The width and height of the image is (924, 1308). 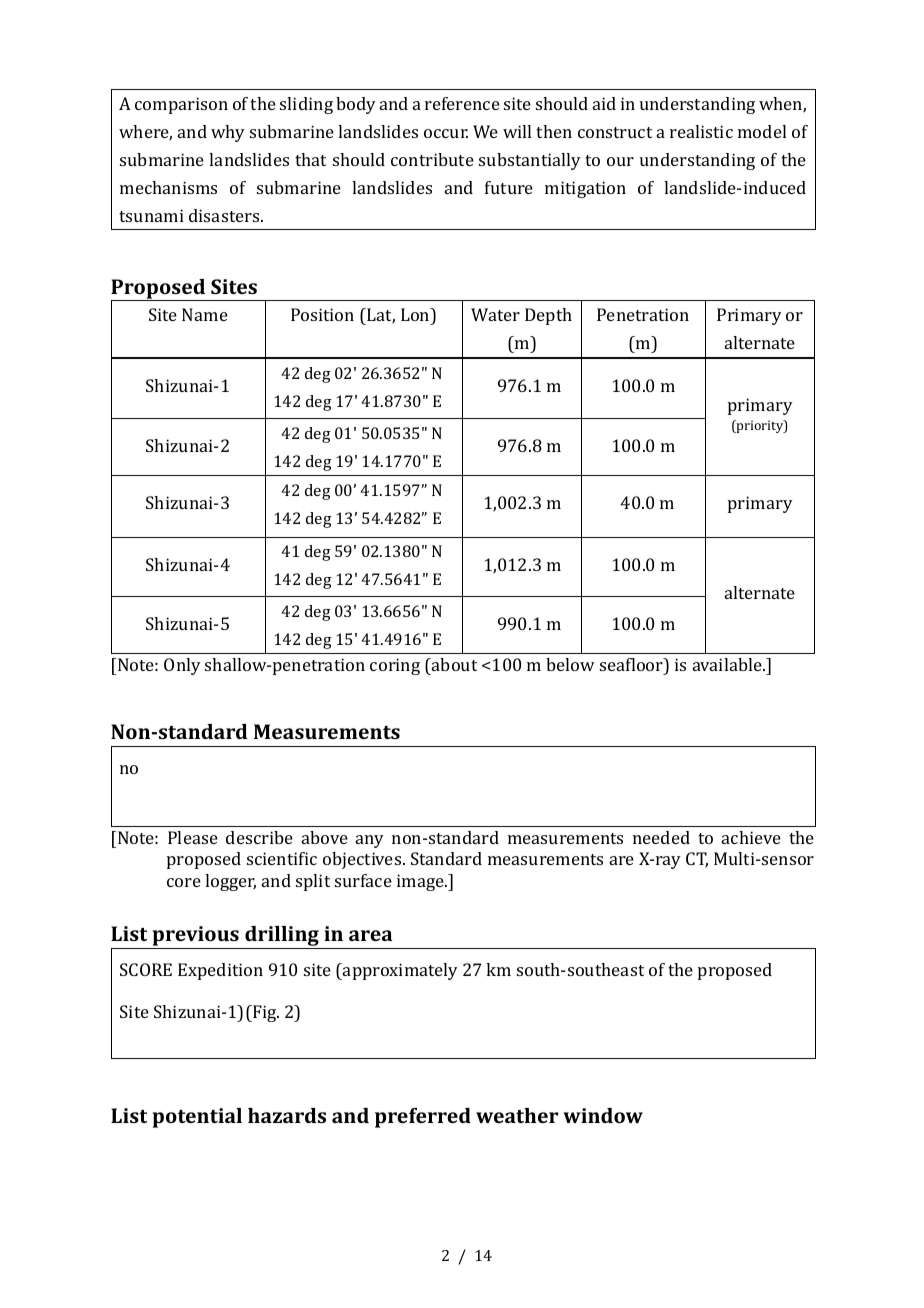 What do you see at coordinates (453, 664) in the image?
I see `about` at bounding box center [453, 664].
